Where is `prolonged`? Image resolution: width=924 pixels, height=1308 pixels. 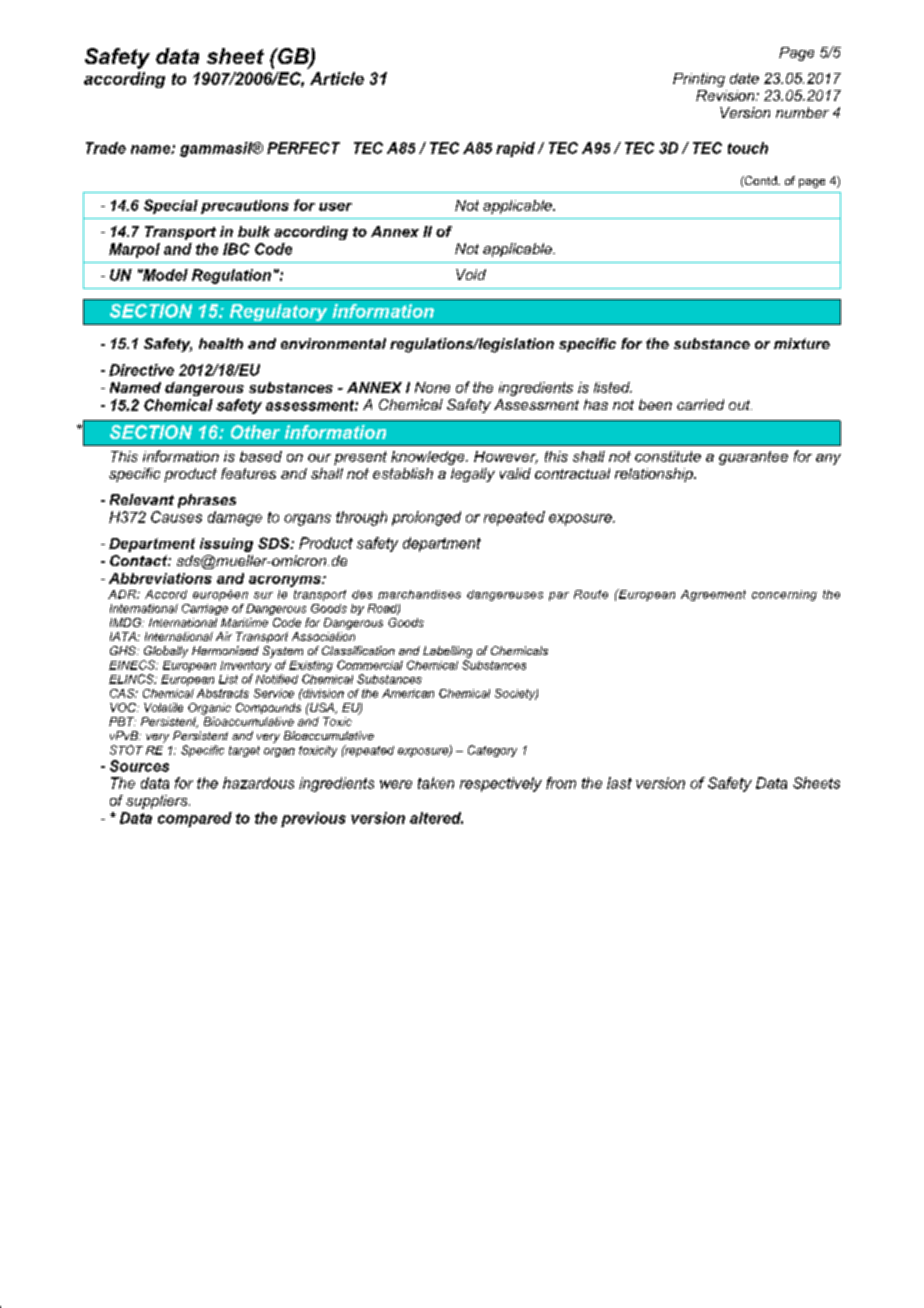 prolonged is located at coordinates (426, 518).
